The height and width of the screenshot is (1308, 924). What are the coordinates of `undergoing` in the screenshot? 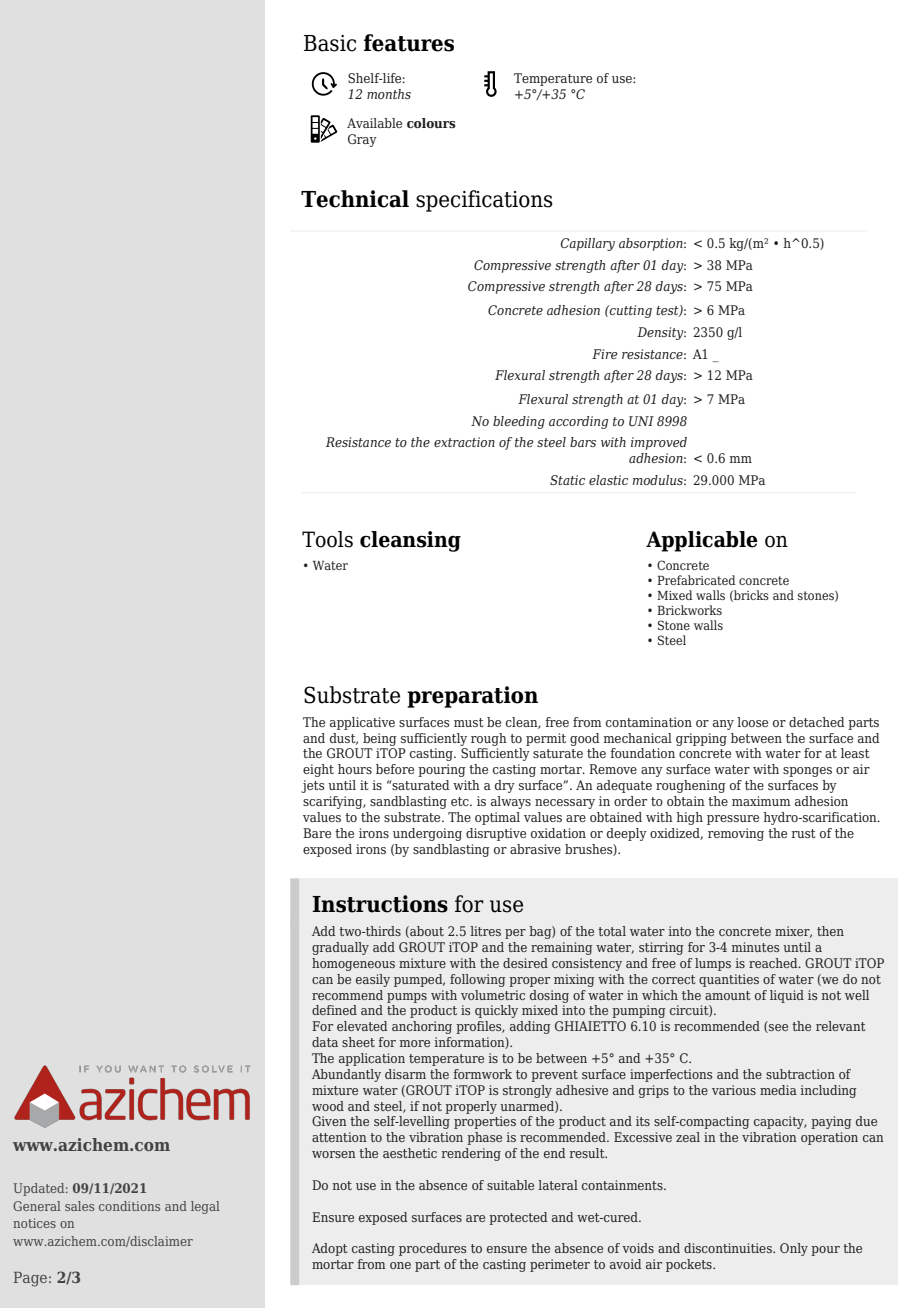 It's located at (427, 834).
